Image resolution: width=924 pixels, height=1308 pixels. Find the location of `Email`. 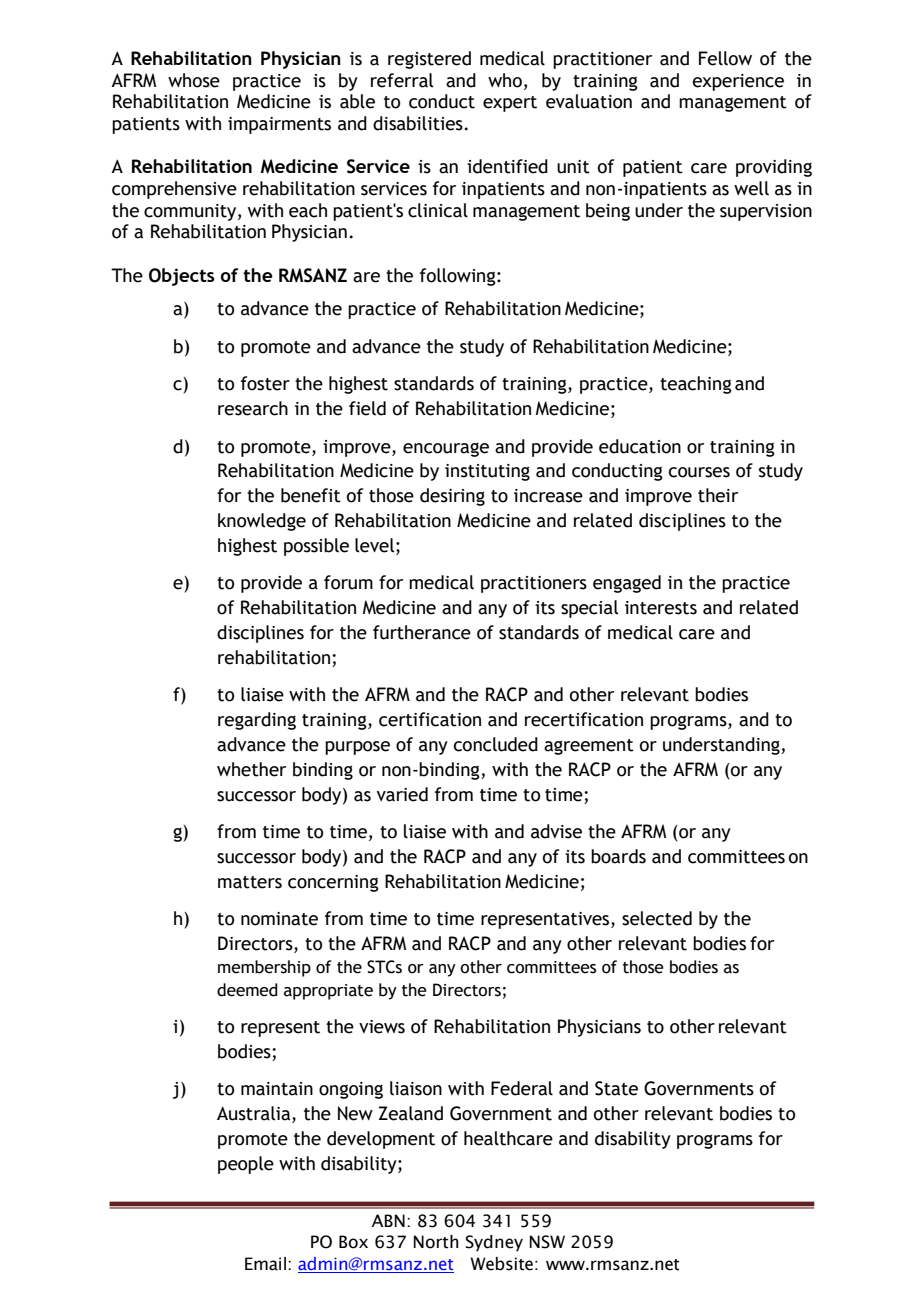

Email is located at coordinates (265, 1264).
